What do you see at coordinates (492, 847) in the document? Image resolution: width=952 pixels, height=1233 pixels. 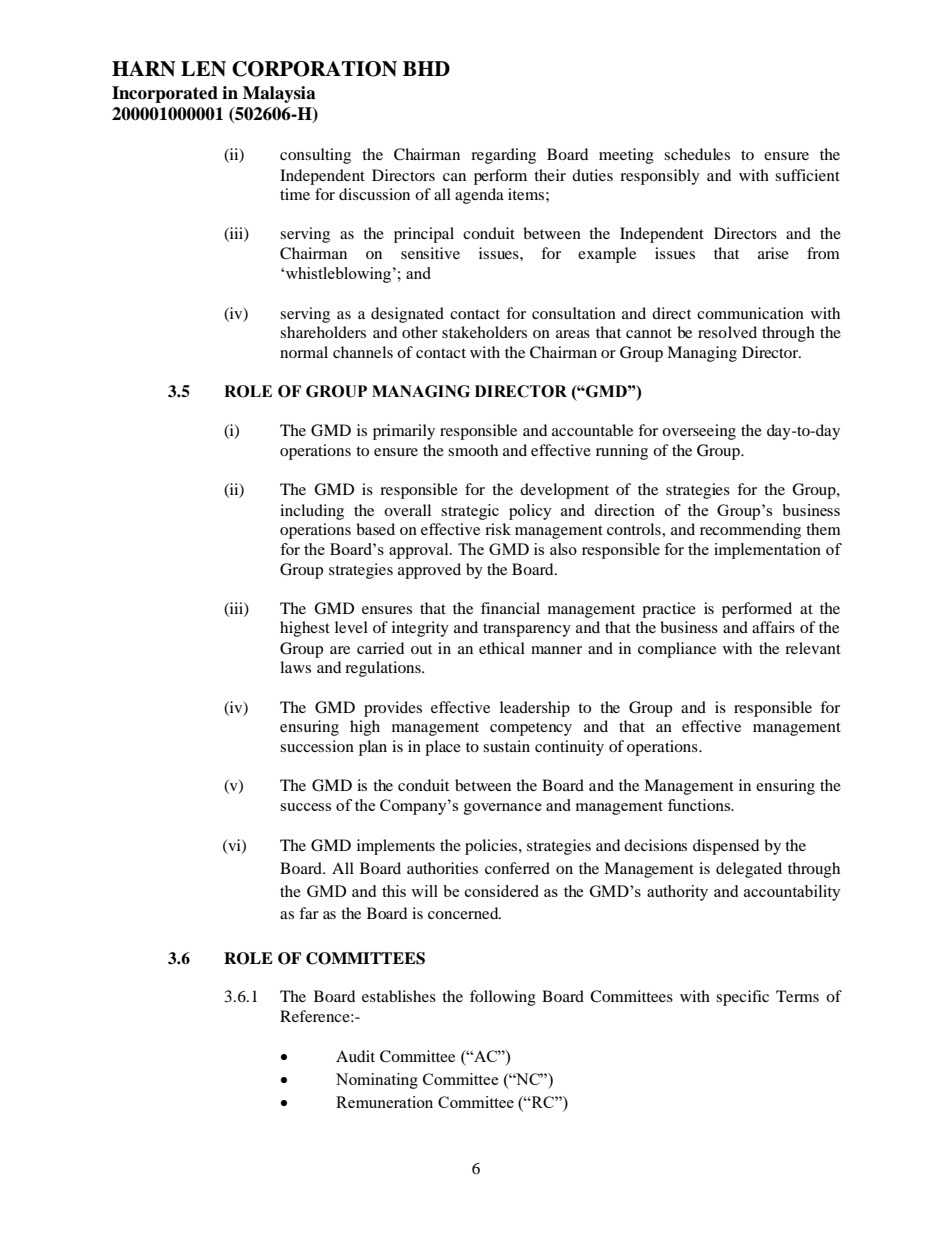 I see `policies` at bounding box center [492, 847].
